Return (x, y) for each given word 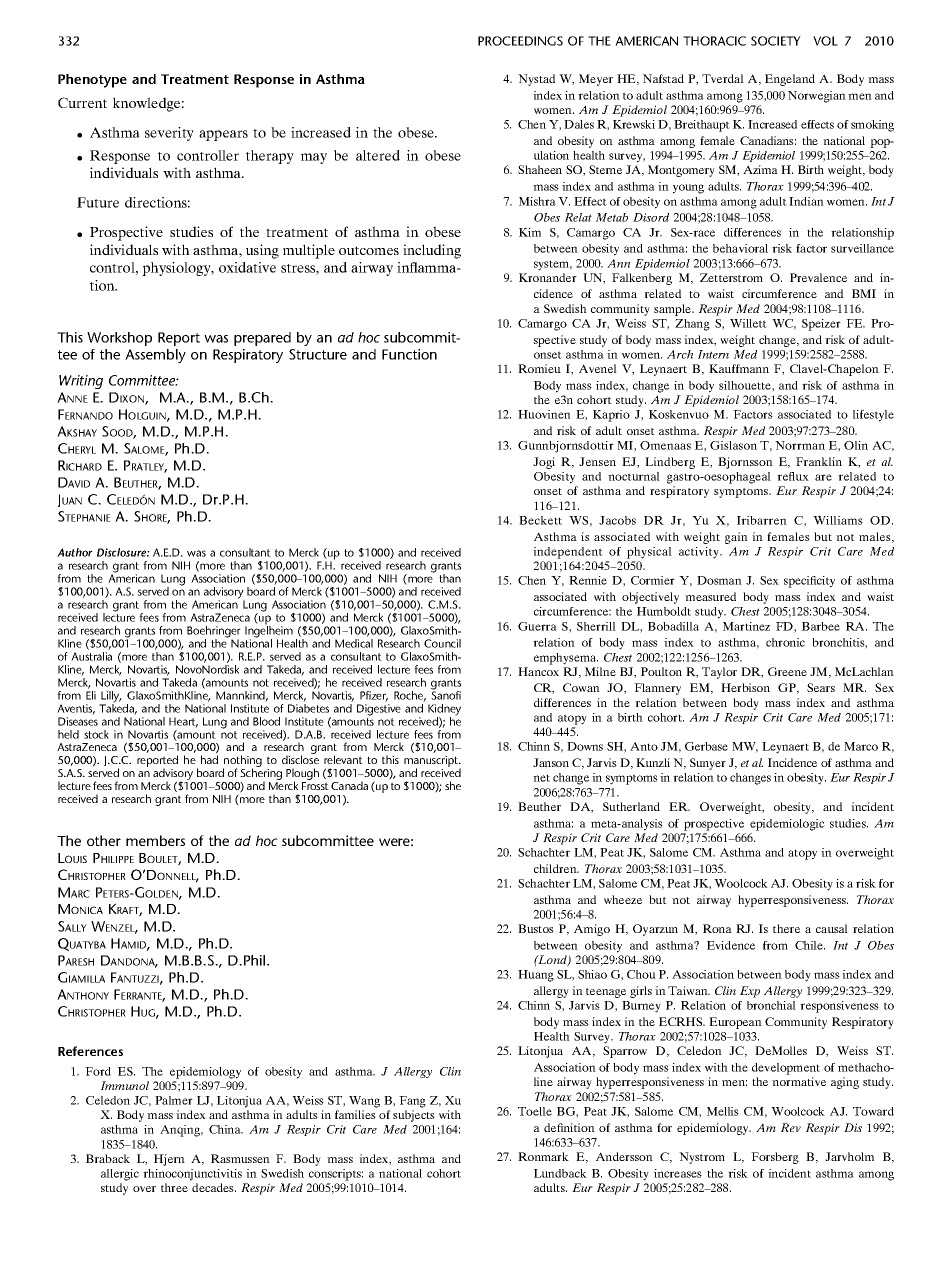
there (786, 928)
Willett (748, 323)
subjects (414, 1116)
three (174, 1187)
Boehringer (214, 633)
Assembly (155, 356)
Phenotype (92, 81)
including (432, 251)
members (155, 840)
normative (799, 1081)
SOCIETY (776, 41)
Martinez (746, 626)
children (556, 868)
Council (442, 643)
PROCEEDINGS (520, 41)
